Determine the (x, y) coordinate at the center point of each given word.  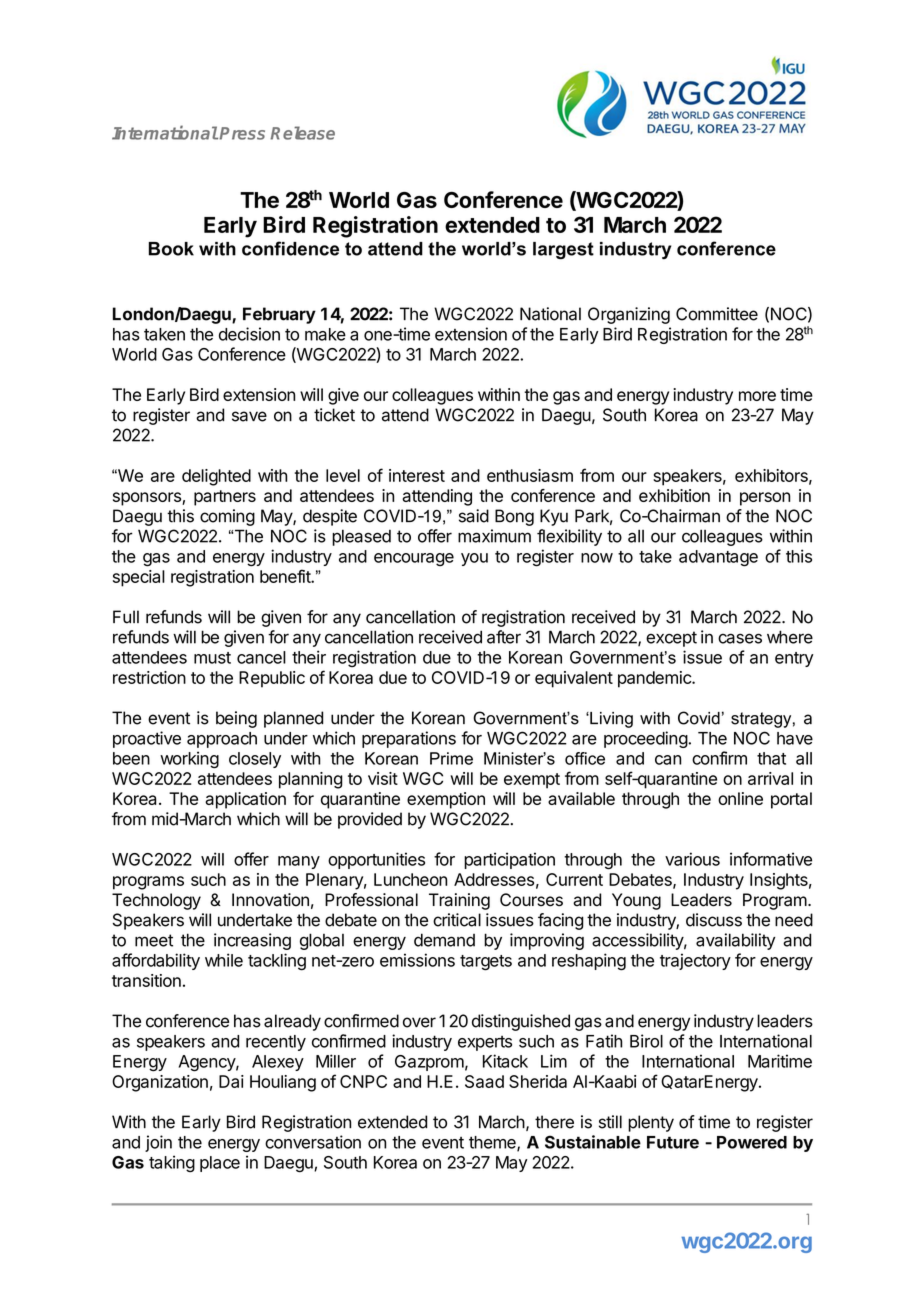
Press (242, 133)
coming (227, 517)
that (771, 758)
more (757, 396)
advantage (718, 558)
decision (249, 334)
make (325, 334)
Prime (451, 758)
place (220, 1164)
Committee (717, 314)
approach (222, 740)
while (224, 960)
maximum (494, 536)
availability (735, 941)
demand (444, 940)
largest (563, 250)
